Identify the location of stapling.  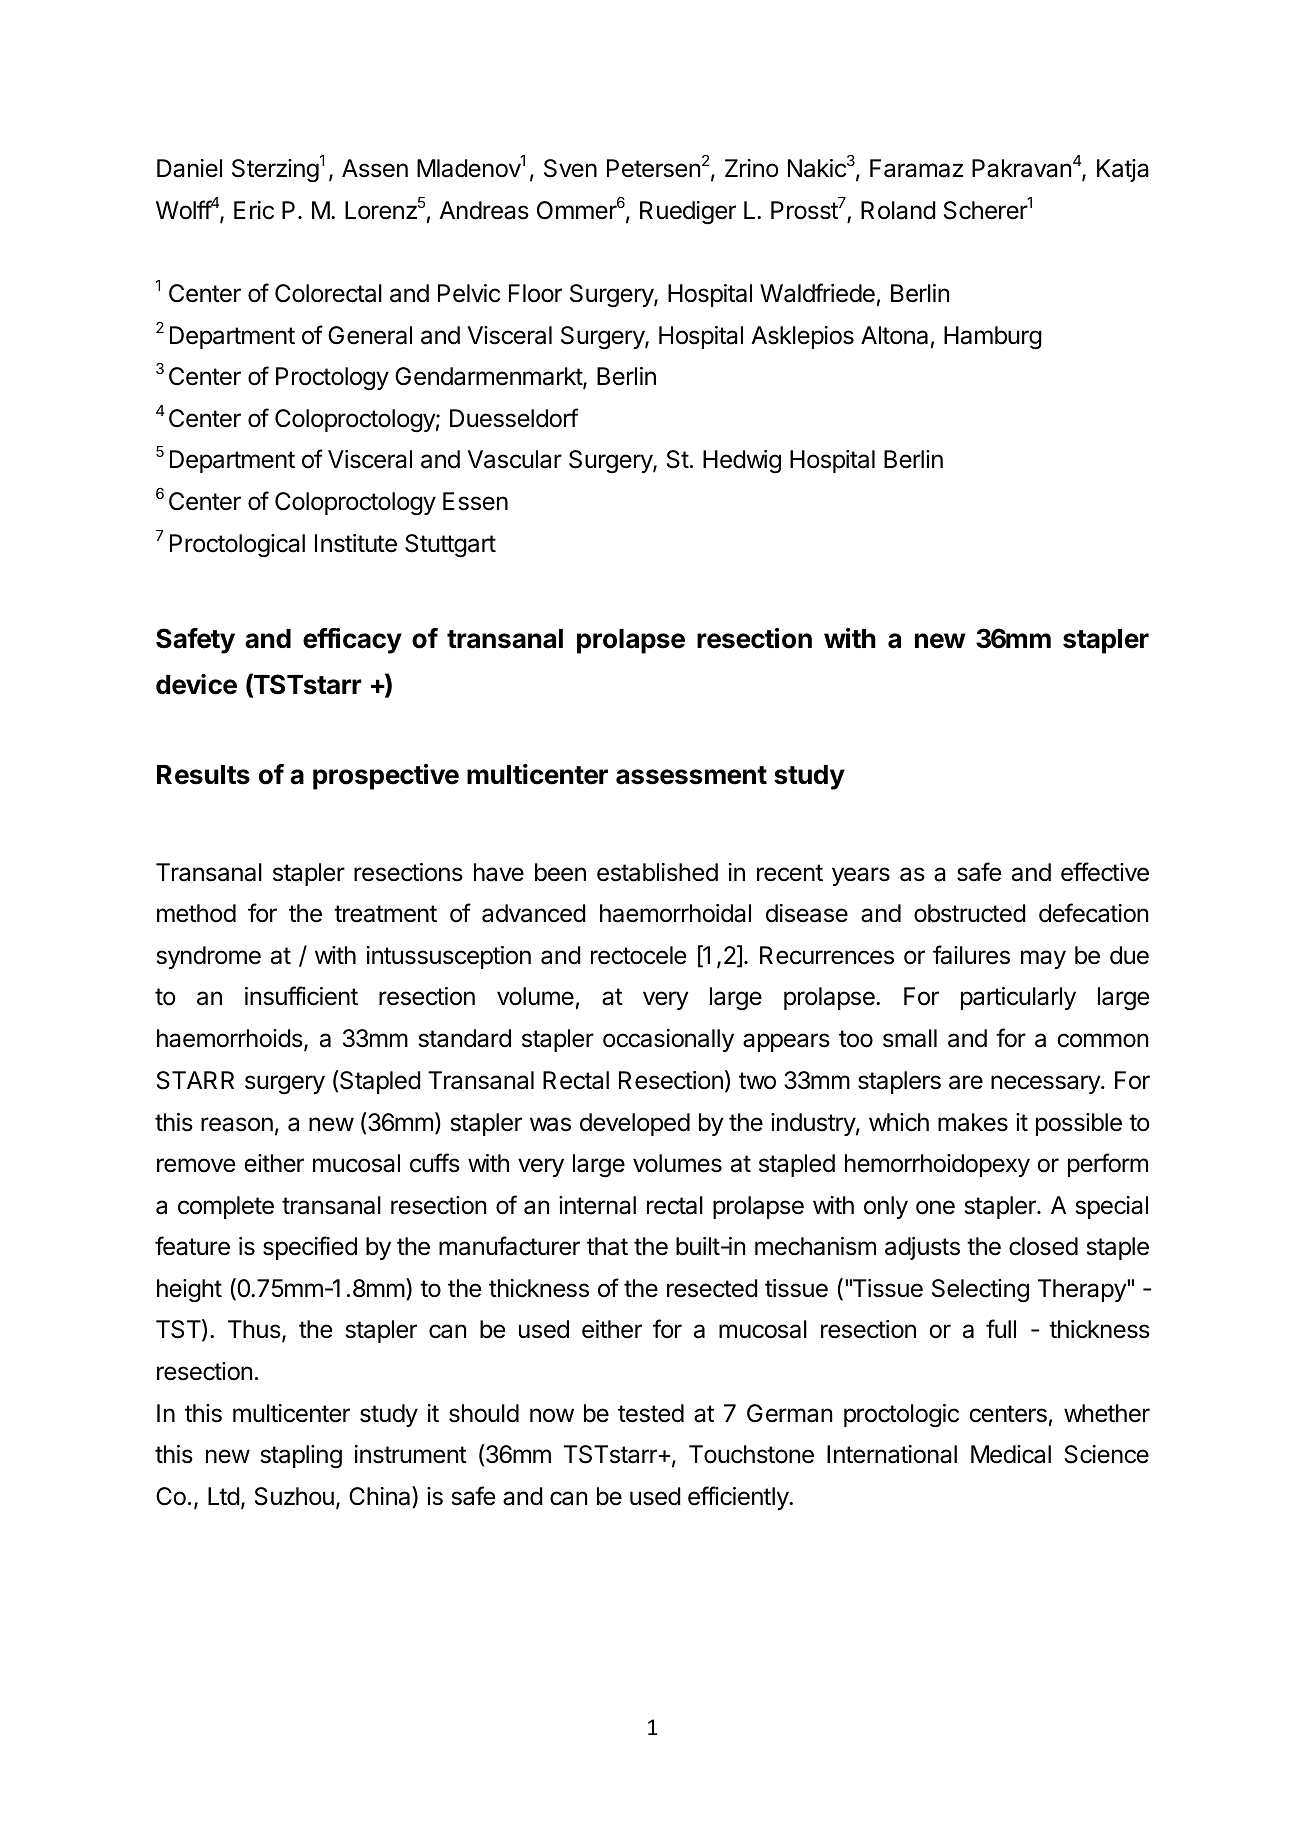
(301, 1456).
